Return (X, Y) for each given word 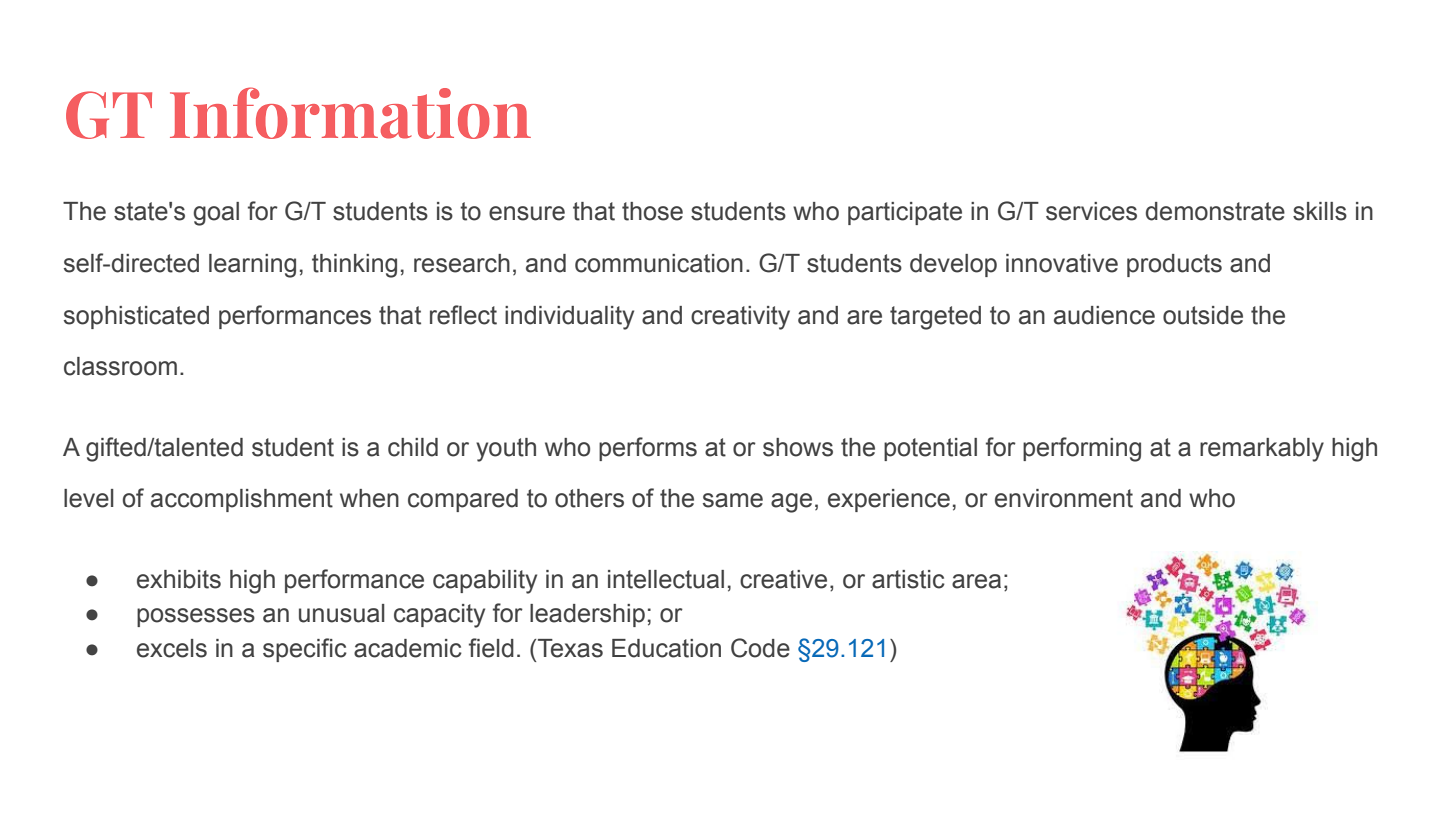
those (652, 211)
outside (1203, 315)
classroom (120, 366)
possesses (196, 617)
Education (666, 648)
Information (350, 113)
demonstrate (1215, 211)
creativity (740, 318)
